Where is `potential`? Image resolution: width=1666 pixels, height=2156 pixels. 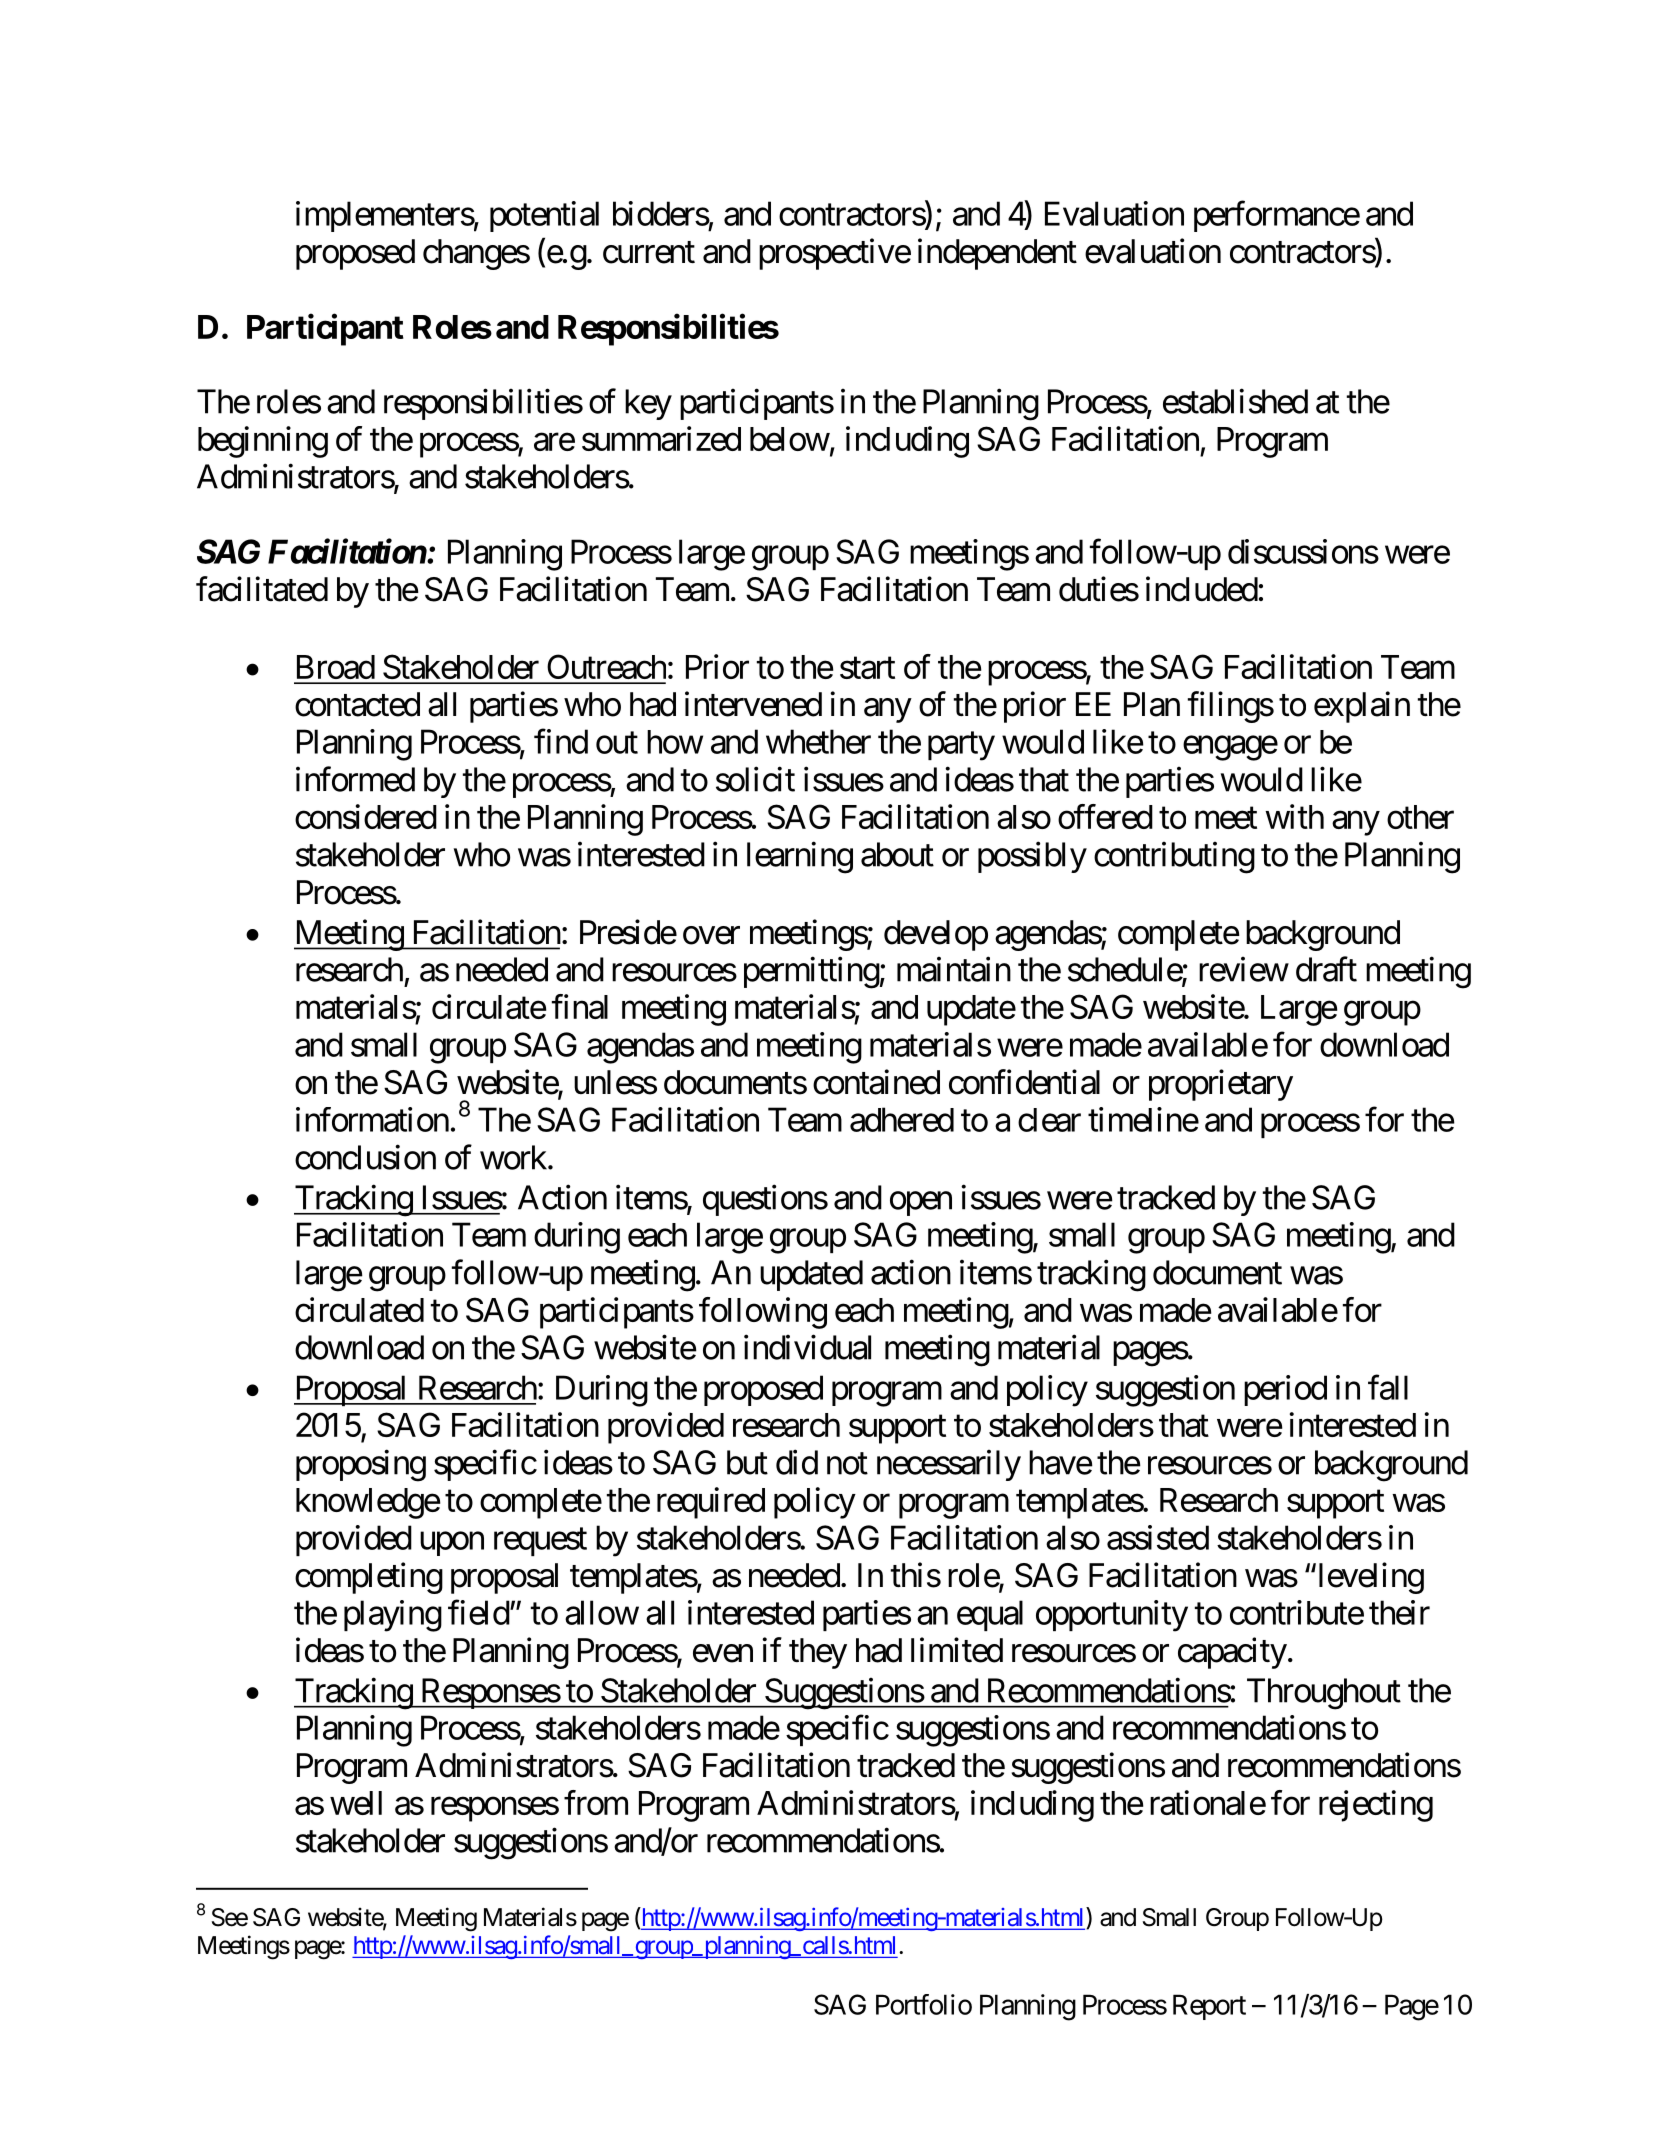 potential is located at coordinates (544, 216).
